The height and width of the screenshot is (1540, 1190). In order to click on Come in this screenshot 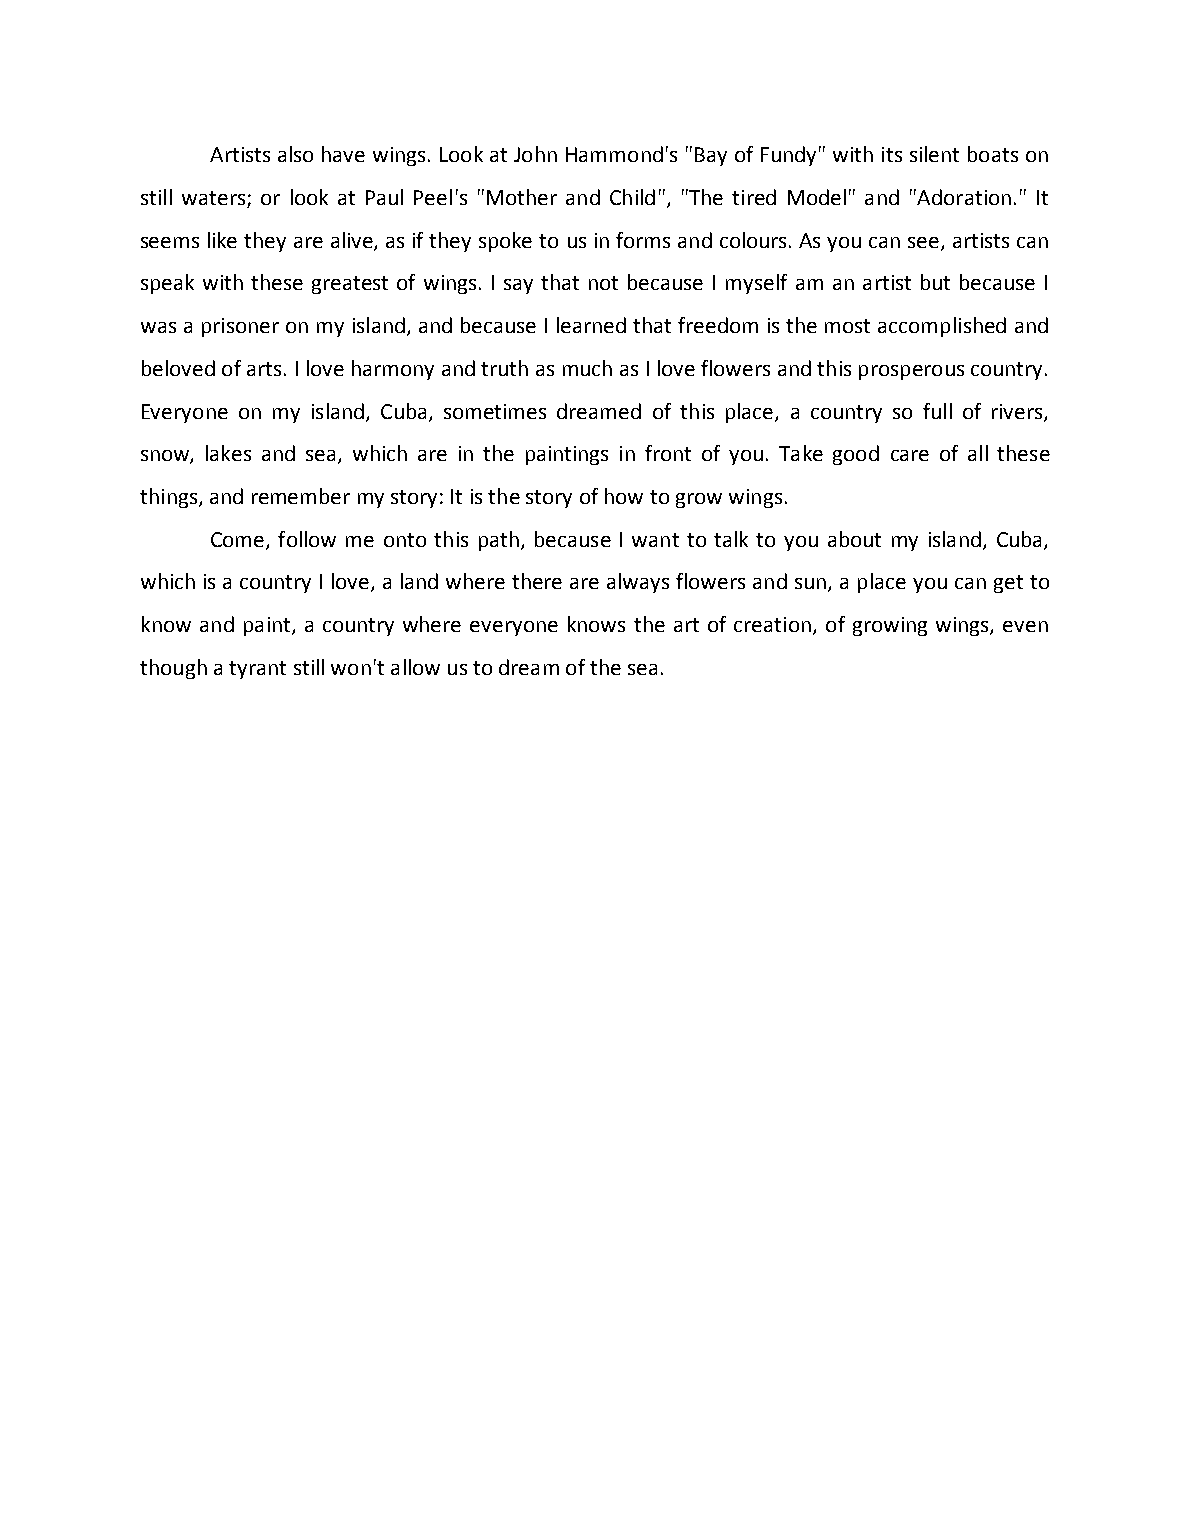, I will do `click(237, 539)`.
